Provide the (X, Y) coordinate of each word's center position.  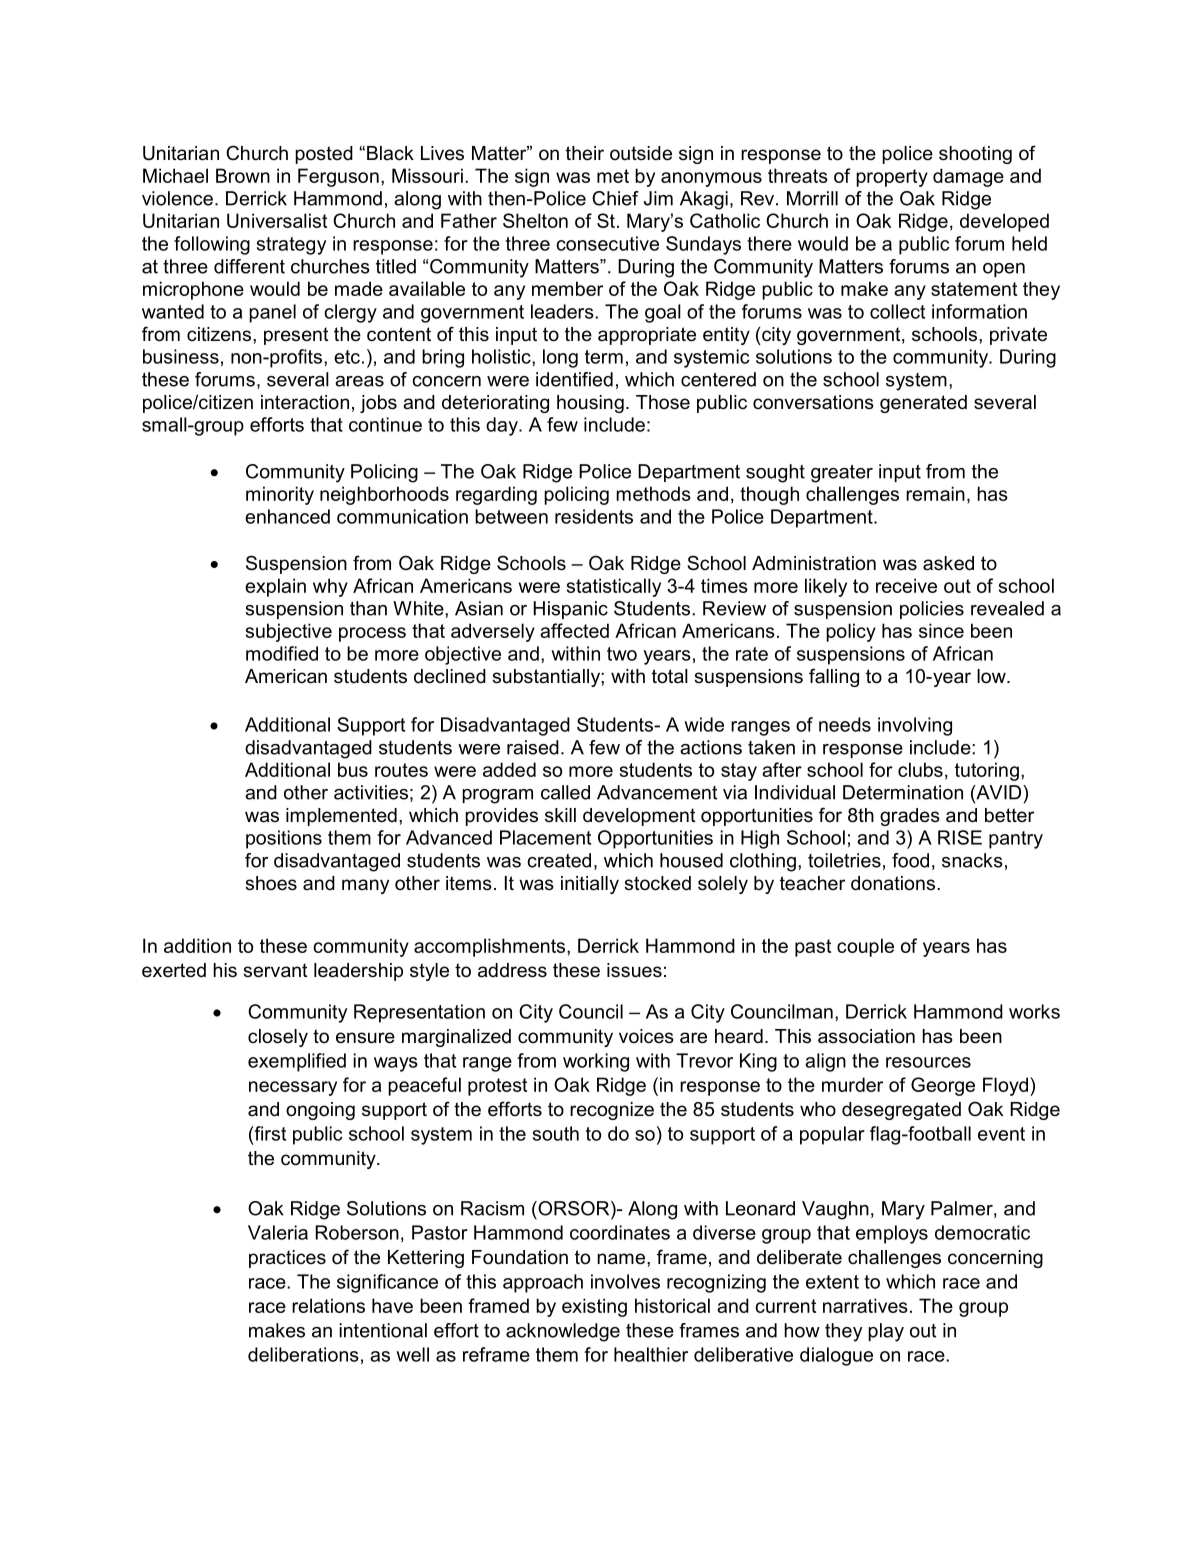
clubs (920, 769)
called (565, 792)
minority (280, 495)
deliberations (303, 1354)
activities (371, 792)
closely (278, 1038)
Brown (243, 175)
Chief (615, 198)
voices (646, 1036)
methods (653, 493)
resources (928, 1062)
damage (968, 177)
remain (935, 493)
